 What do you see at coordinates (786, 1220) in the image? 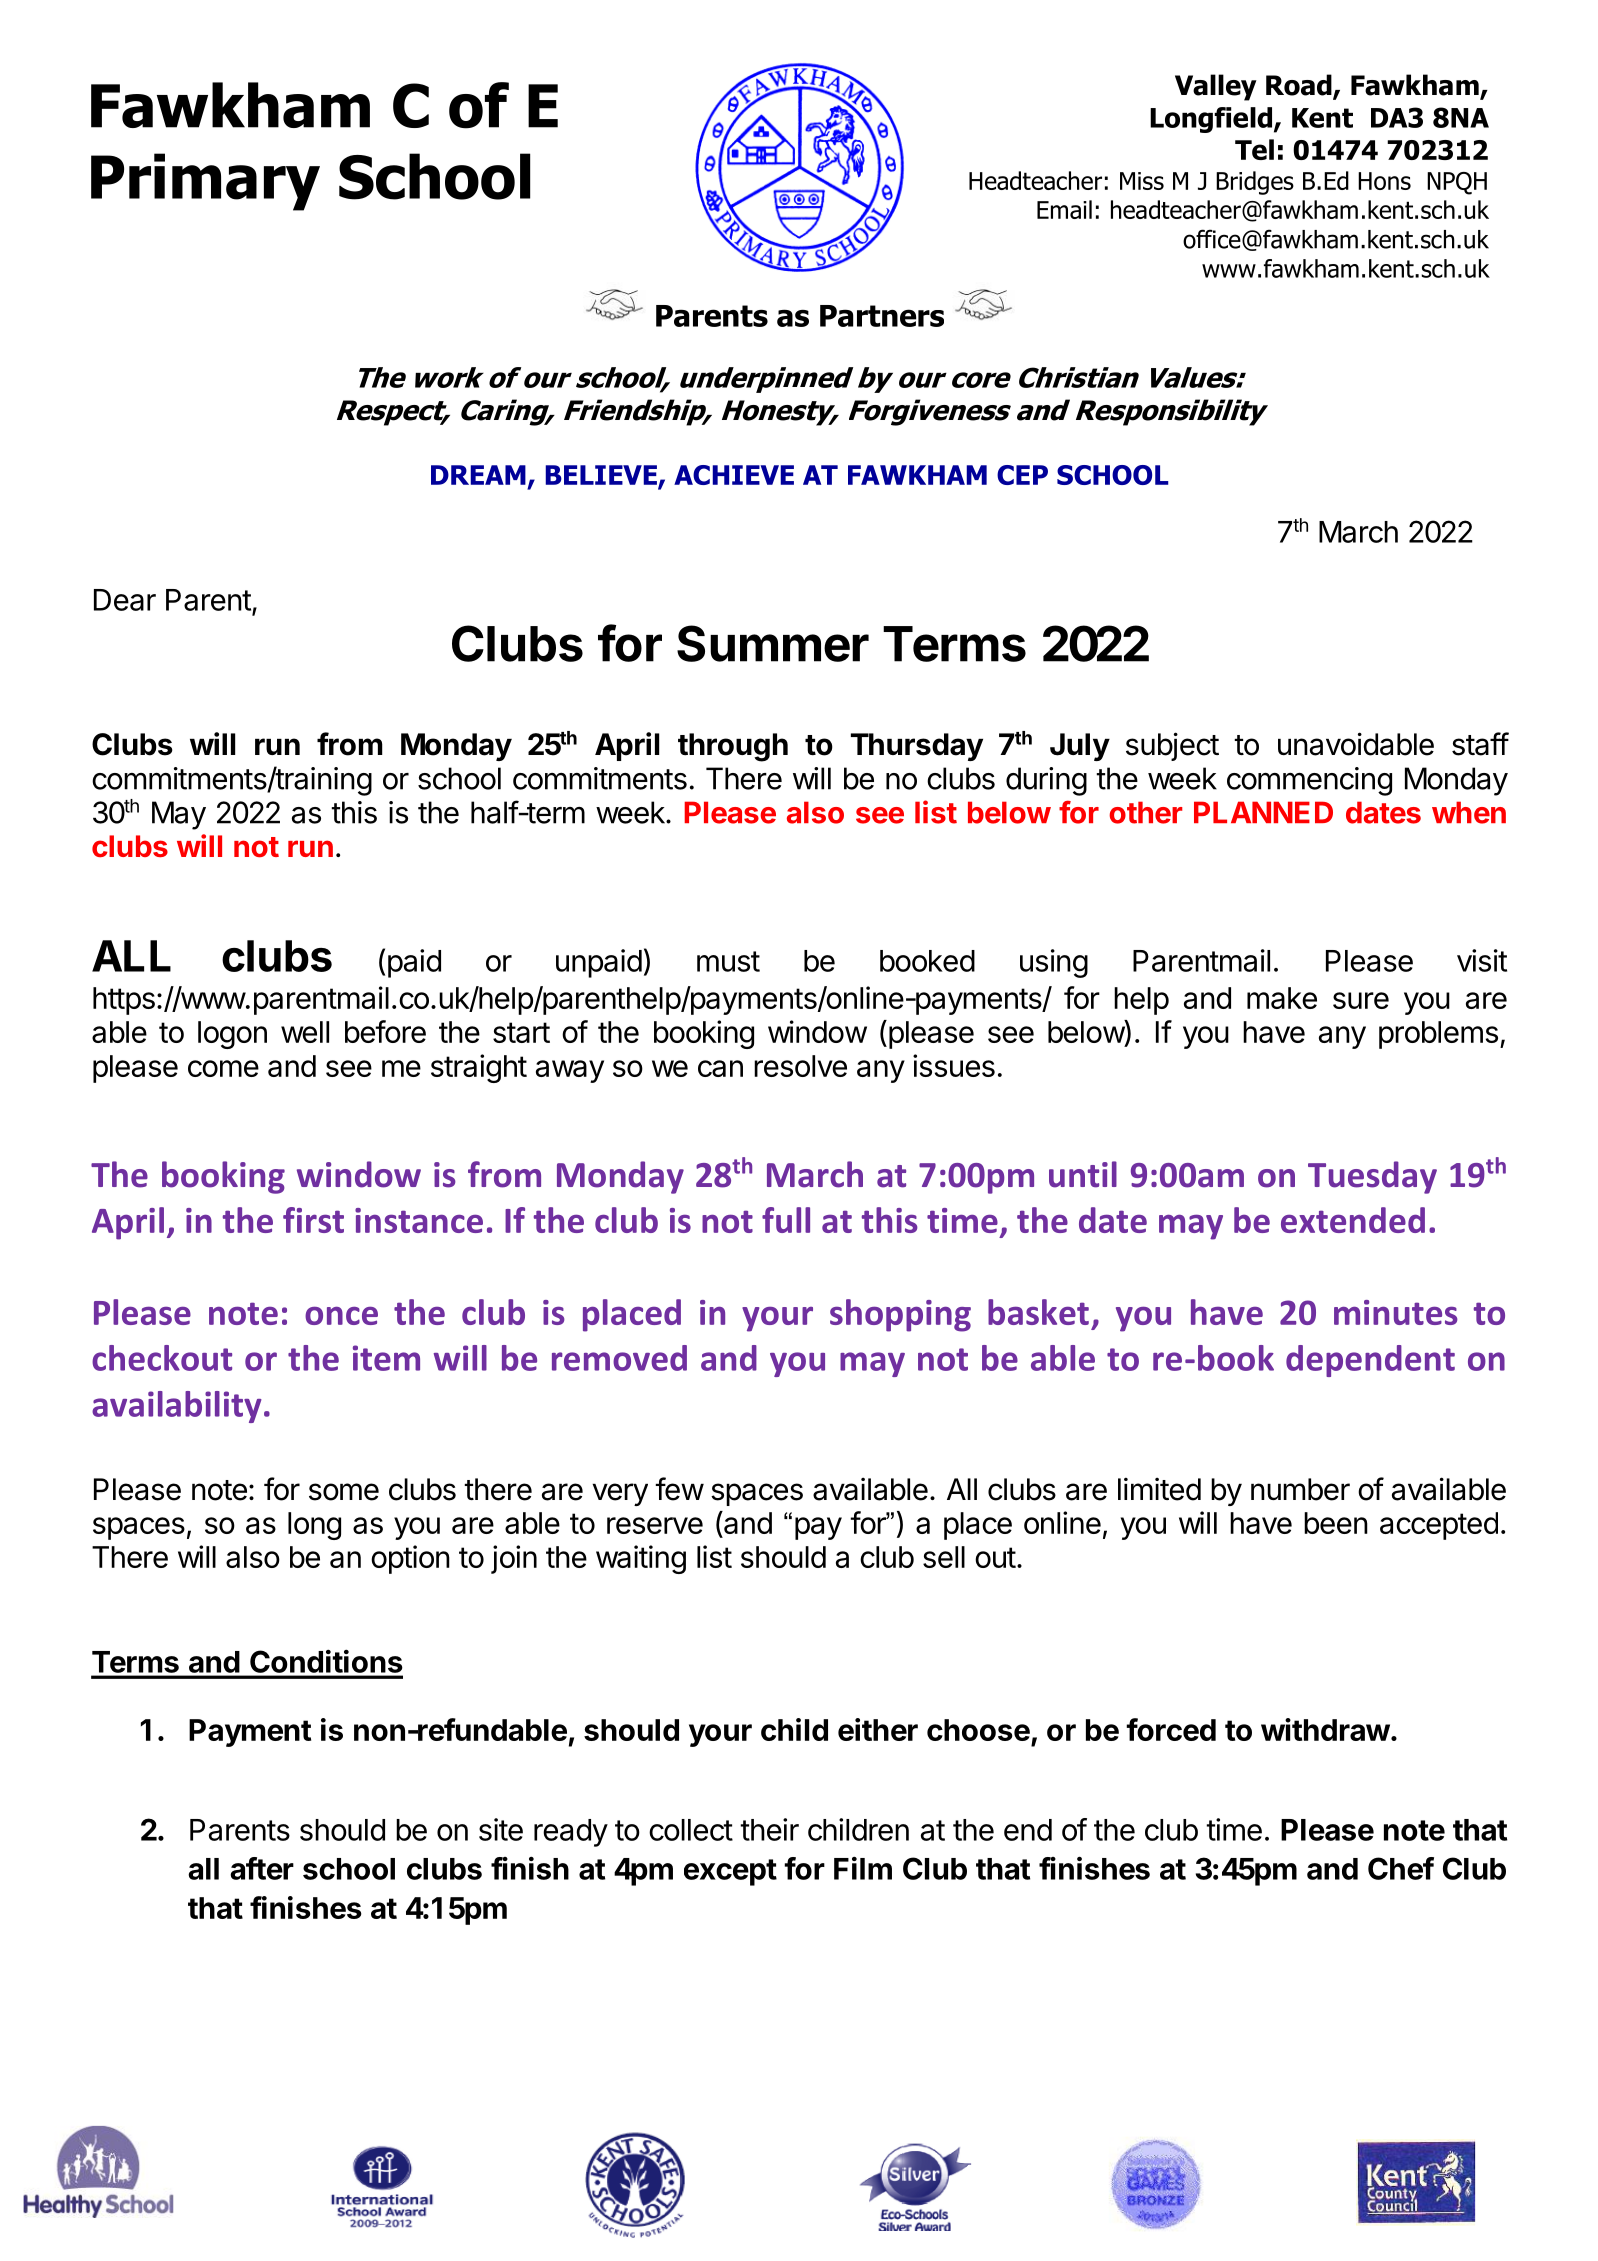
I see `full` at bounding box center [786, 1220].
